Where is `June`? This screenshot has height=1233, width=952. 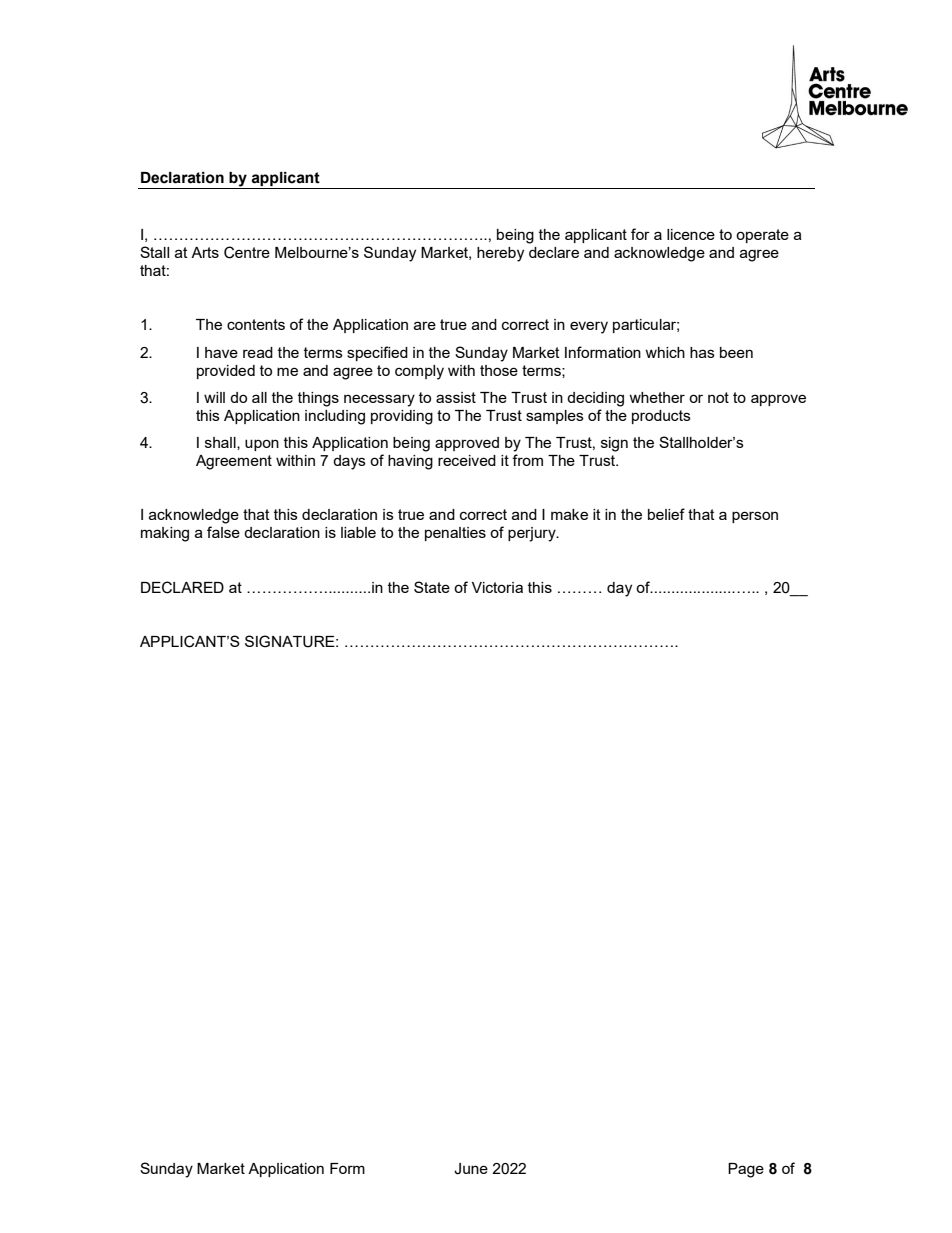 June is located at coordinates (471, 1169).
